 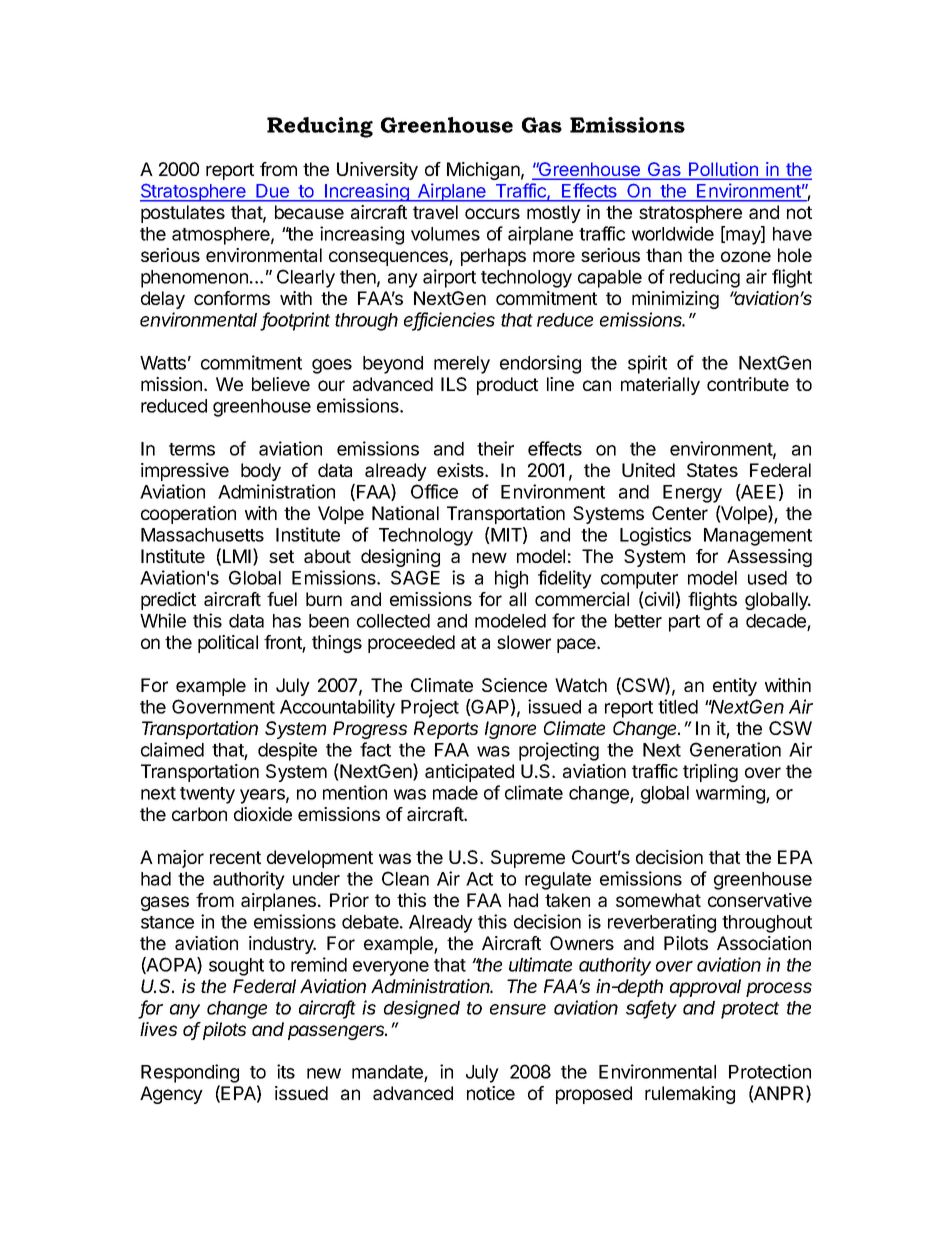 What do you see at coordinates (469, 773) in the screenshot?
I see `anticipated` at bounding box center [469, 773].
